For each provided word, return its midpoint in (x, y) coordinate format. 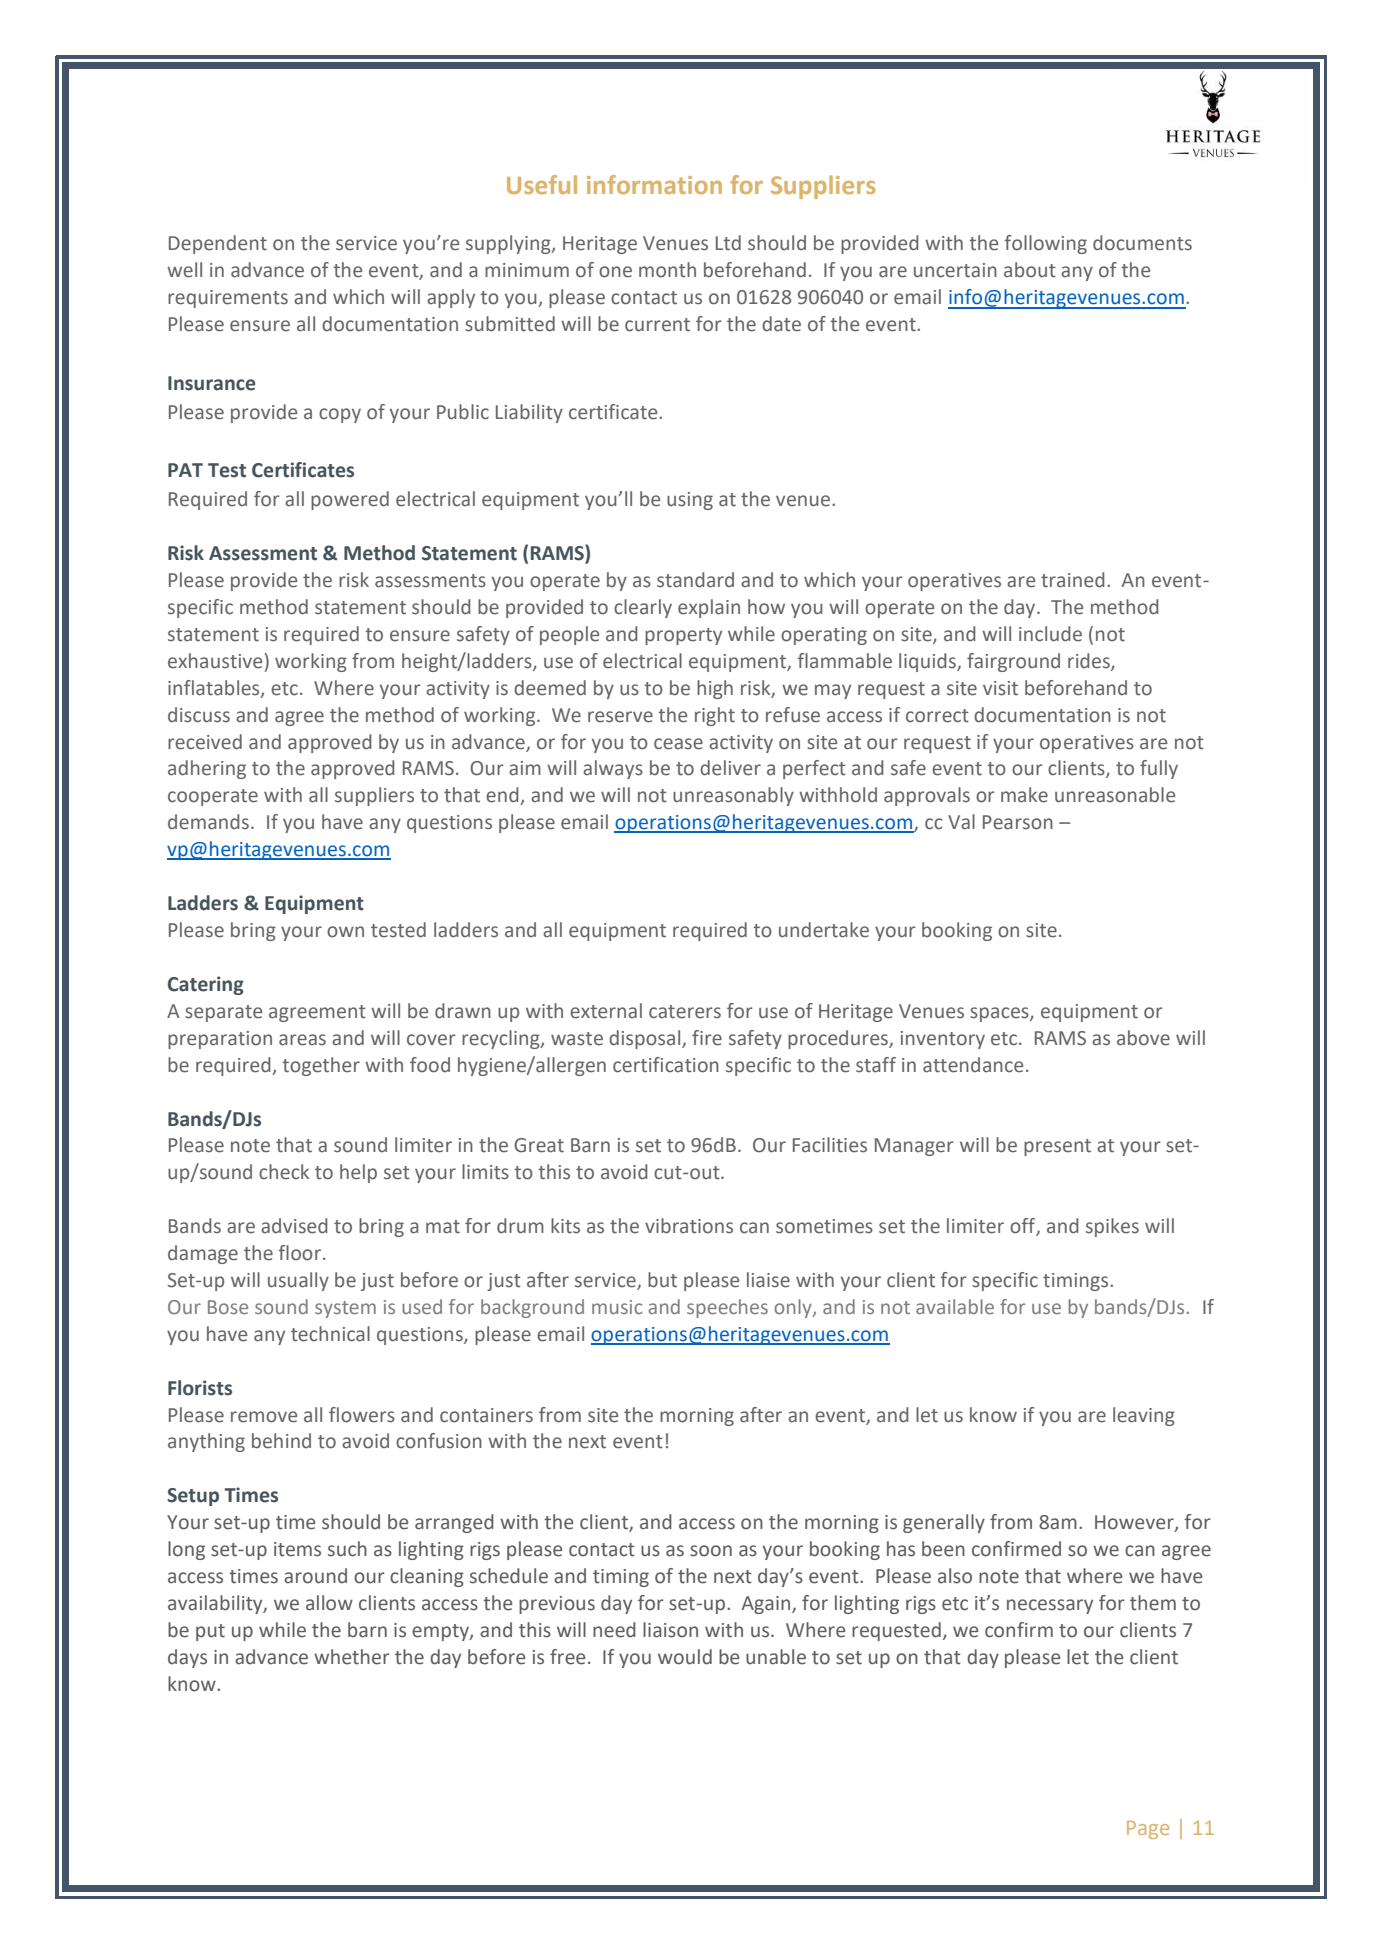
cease (678, 744)
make (1024, 795)
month (667, 270)
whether (352, 1657)
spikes (1112, 1227)
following (1045, 244)
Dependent (218, 244)
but (662, 1280)
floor (299, 1253)
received (205, 742)
